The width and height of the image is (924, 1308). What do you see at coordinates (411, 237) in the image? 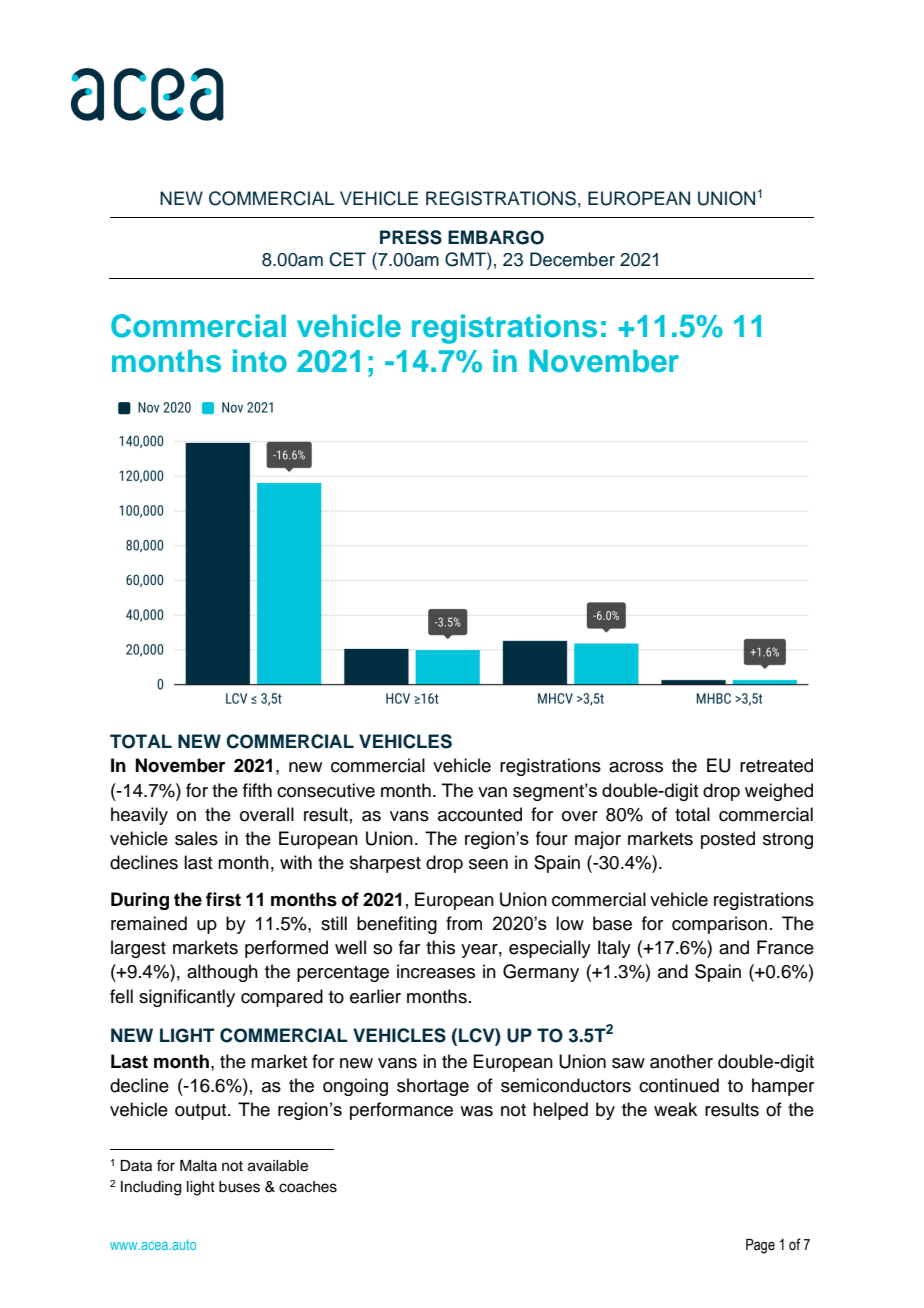
I see `PRESS` at bounding box center [411, 237].
